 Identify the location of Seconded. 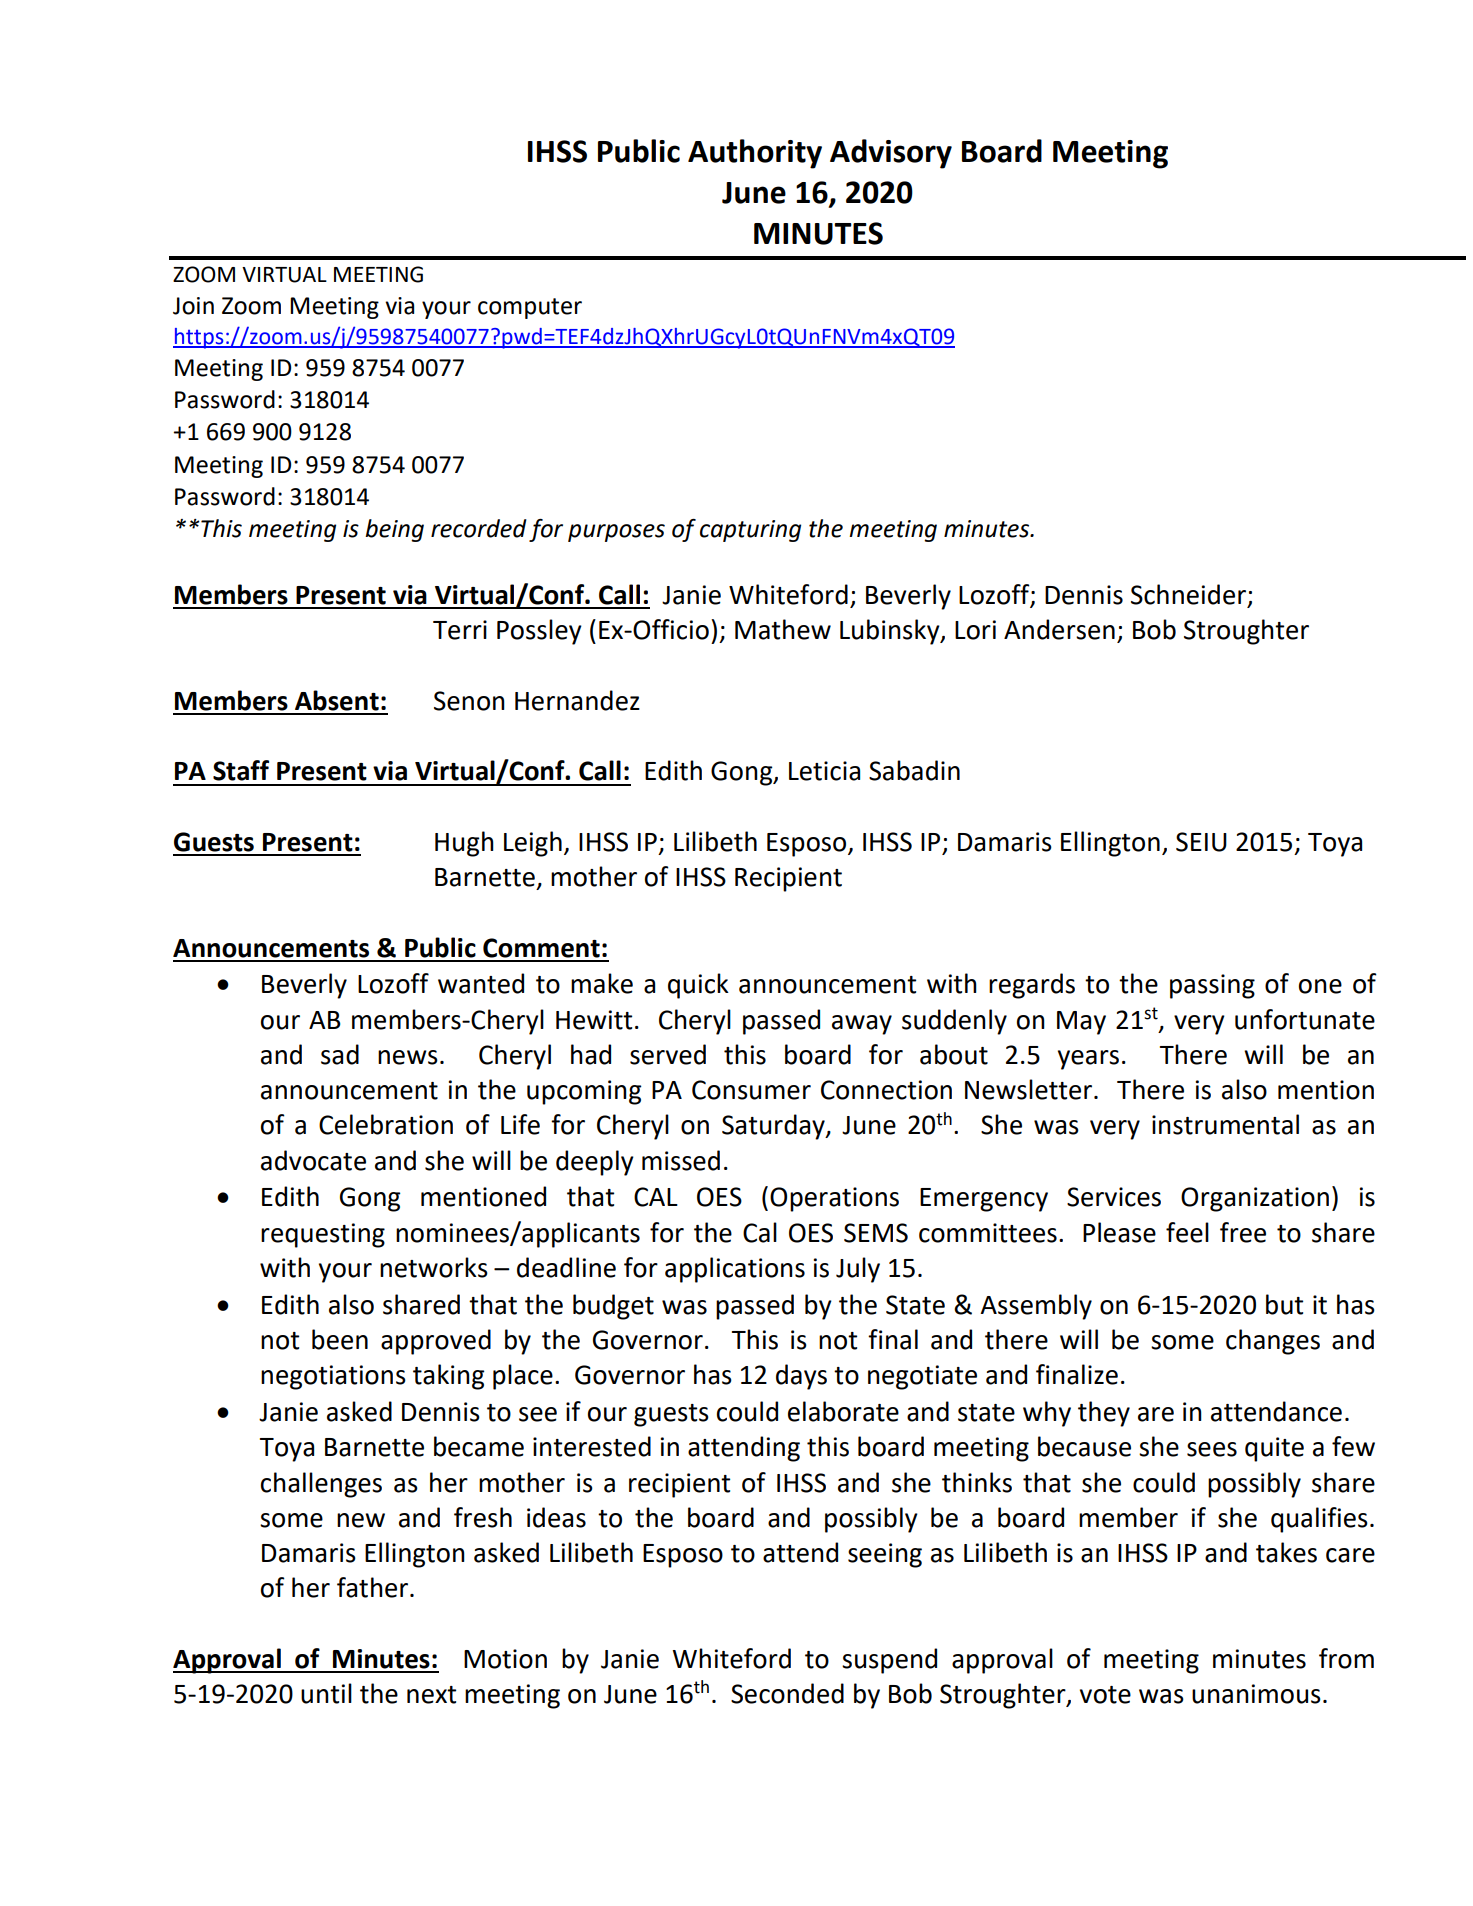
(787, 1693).
